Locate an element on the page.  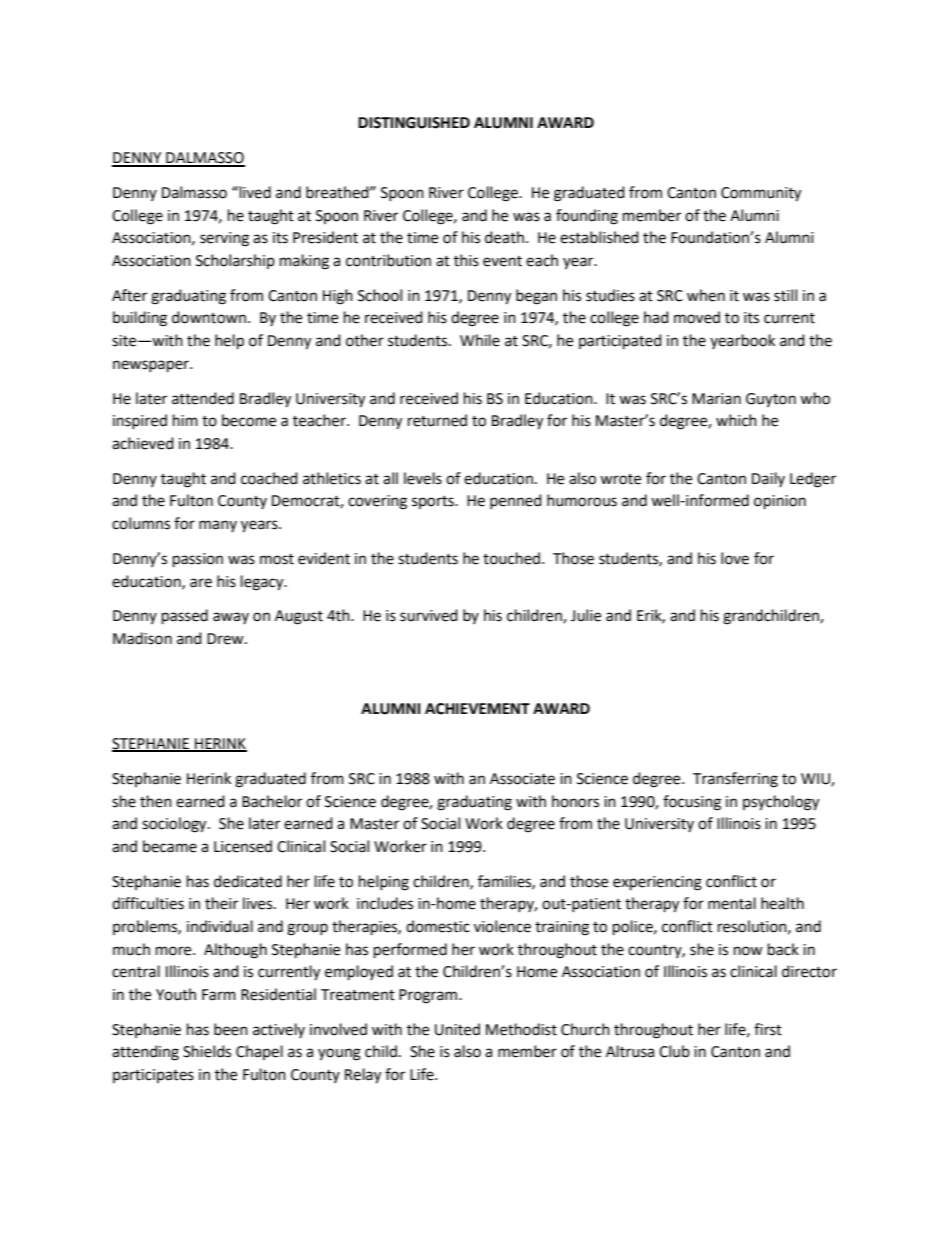
While is located at coordinates (480, 340).
